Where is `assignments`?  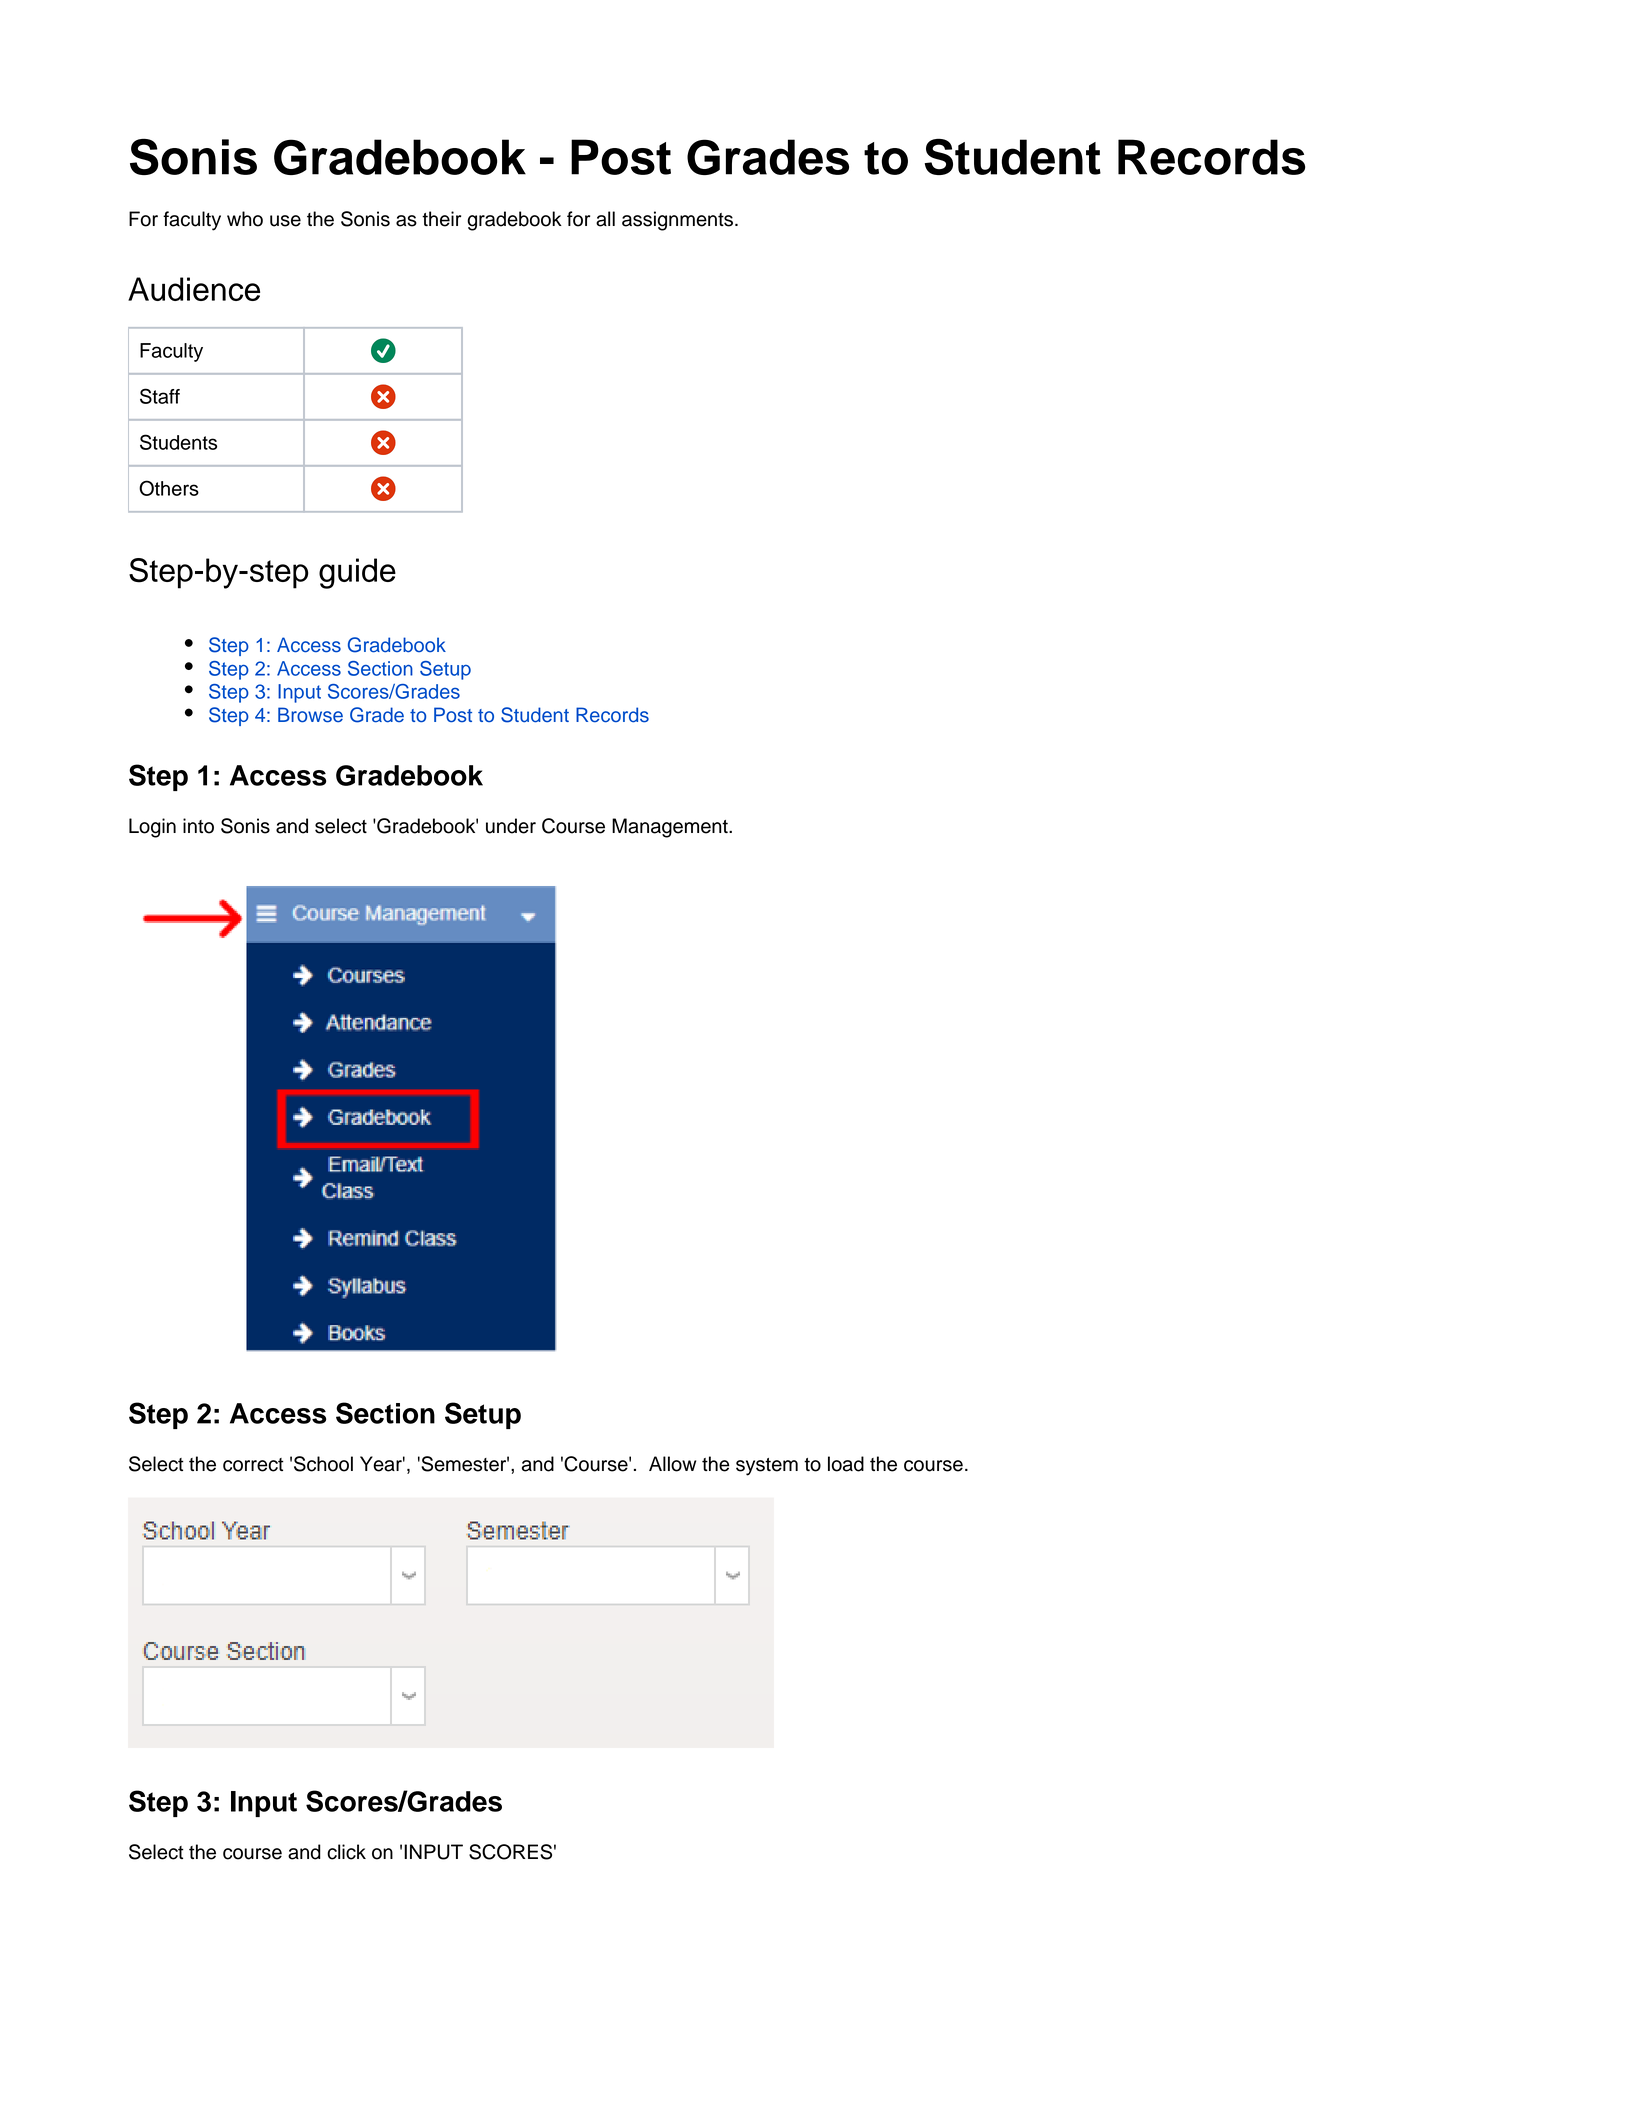 assignments is located at coordinates (679, 221).
